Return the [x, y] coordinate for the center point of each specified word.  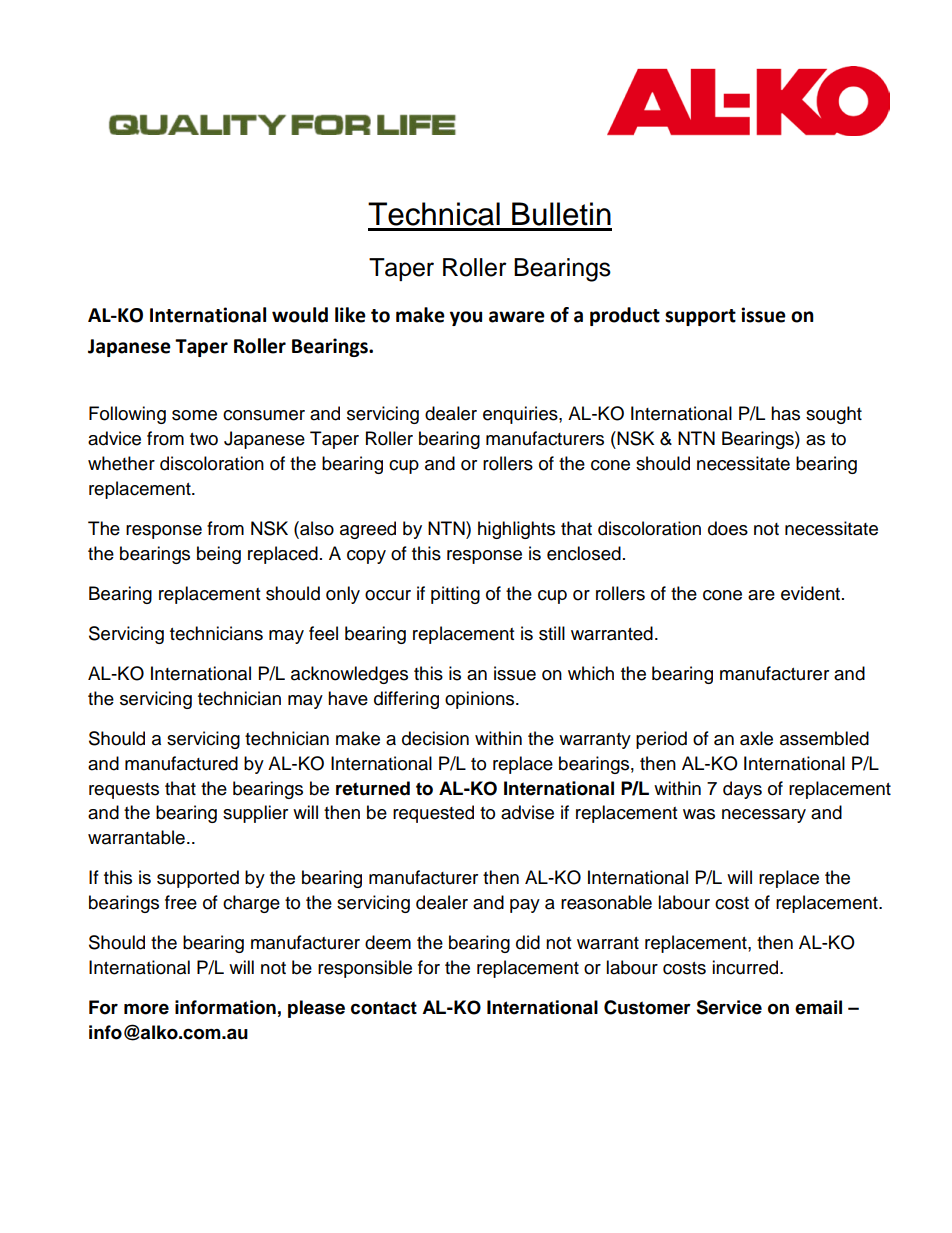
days [742, 790]
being [219, 555]
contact [384, 1008]
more [146, 1009]
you [466, 318]
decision [435, 738]
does [728, 528]
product [625, 316]
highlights [516, 530]
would [300, 315]
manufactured [181, 763]
